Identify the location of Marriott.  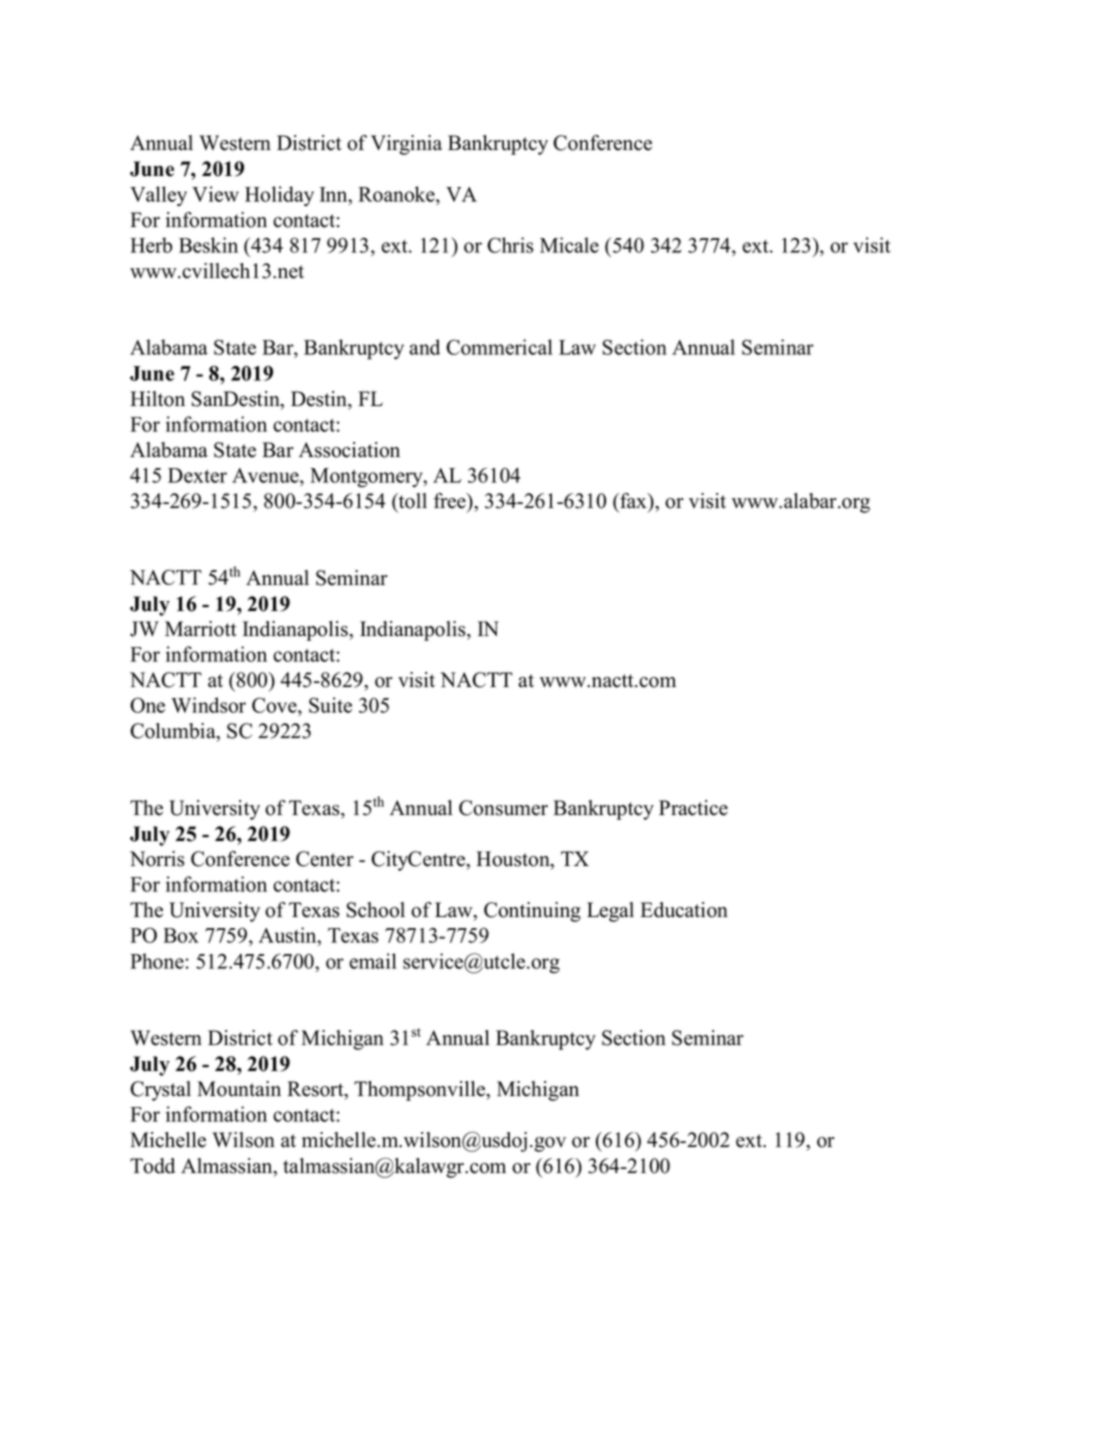
(201, 629).
